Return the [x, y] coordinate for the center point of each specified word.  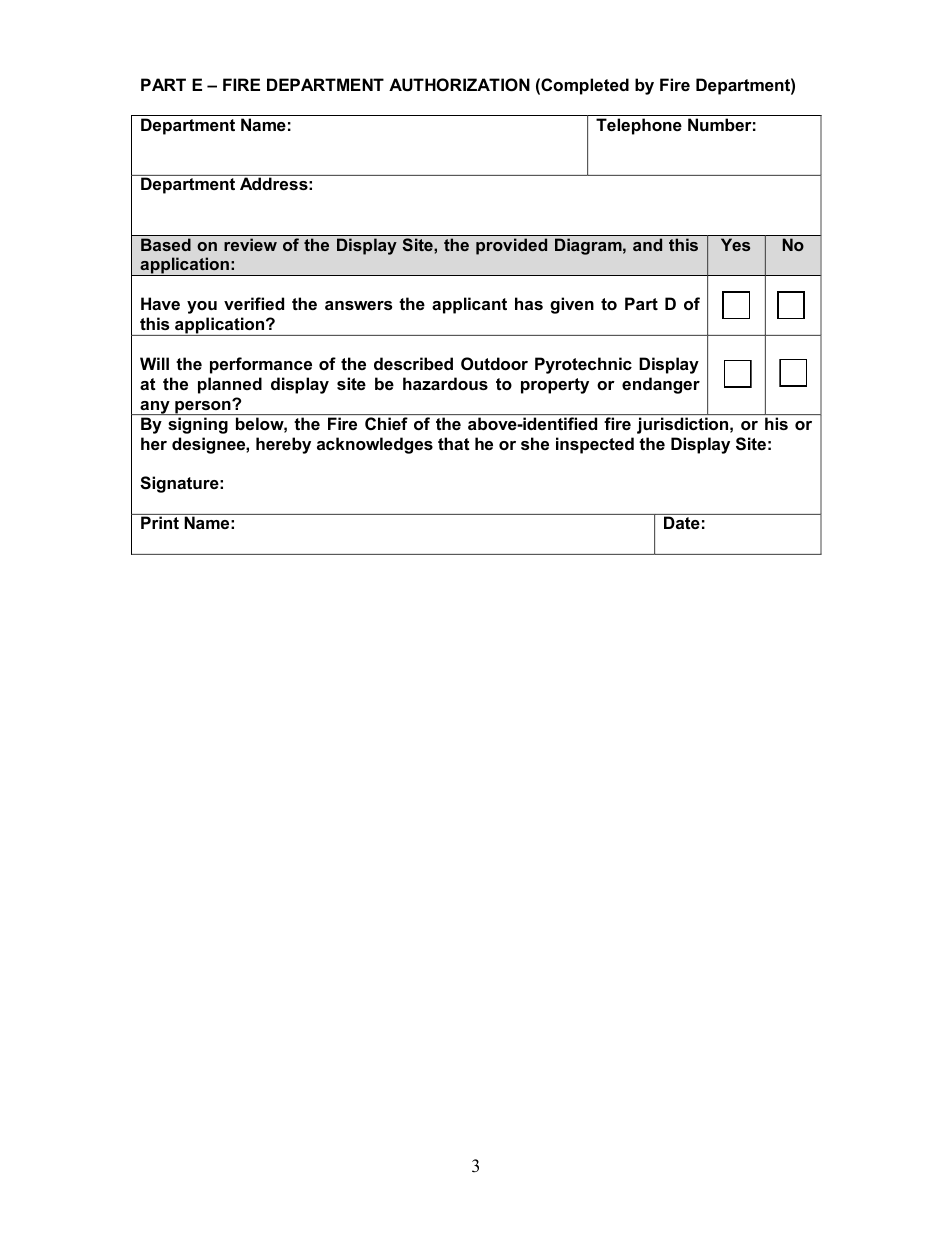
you [202, 307]
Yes [735, 244]
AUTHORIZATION [459, 84]
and [647, 244]
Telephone [639, 126]
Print [160, 522]
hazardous [445, 383]
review [250, 244]
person [203, 407]
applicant [469, 305]
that [454, 443]
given [572, 305]
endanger [661, 385]
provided [511, 246]
